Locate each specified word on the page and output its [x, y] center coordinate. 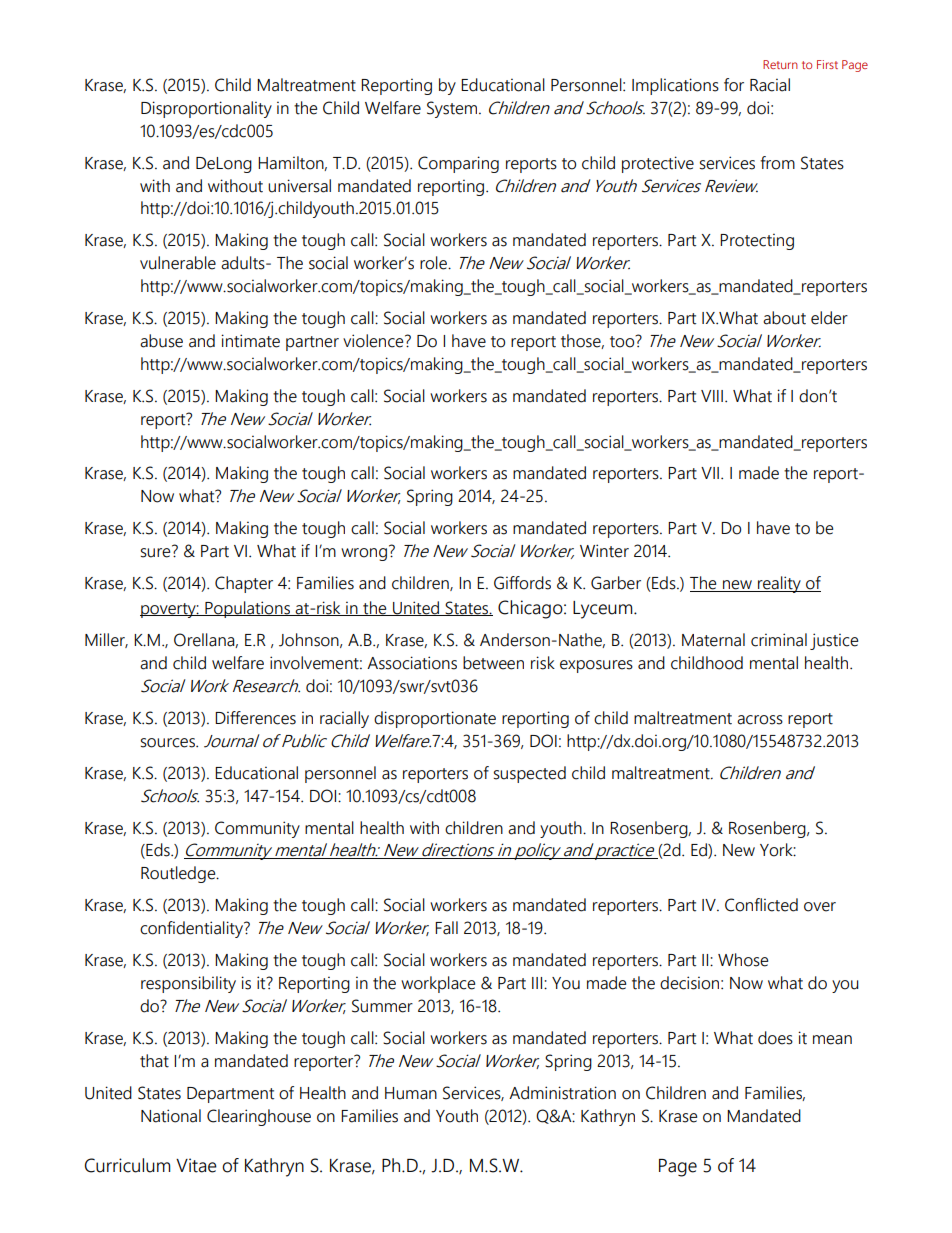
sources [169, 743]
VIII [712, 396]
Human [411, 1093]
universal [299, 186]
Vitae [196, 1165]
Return [780, 64]
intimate [250, 341]
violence [374, 341]
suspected [530, 774]
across [760, 720]
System [453, 109]
